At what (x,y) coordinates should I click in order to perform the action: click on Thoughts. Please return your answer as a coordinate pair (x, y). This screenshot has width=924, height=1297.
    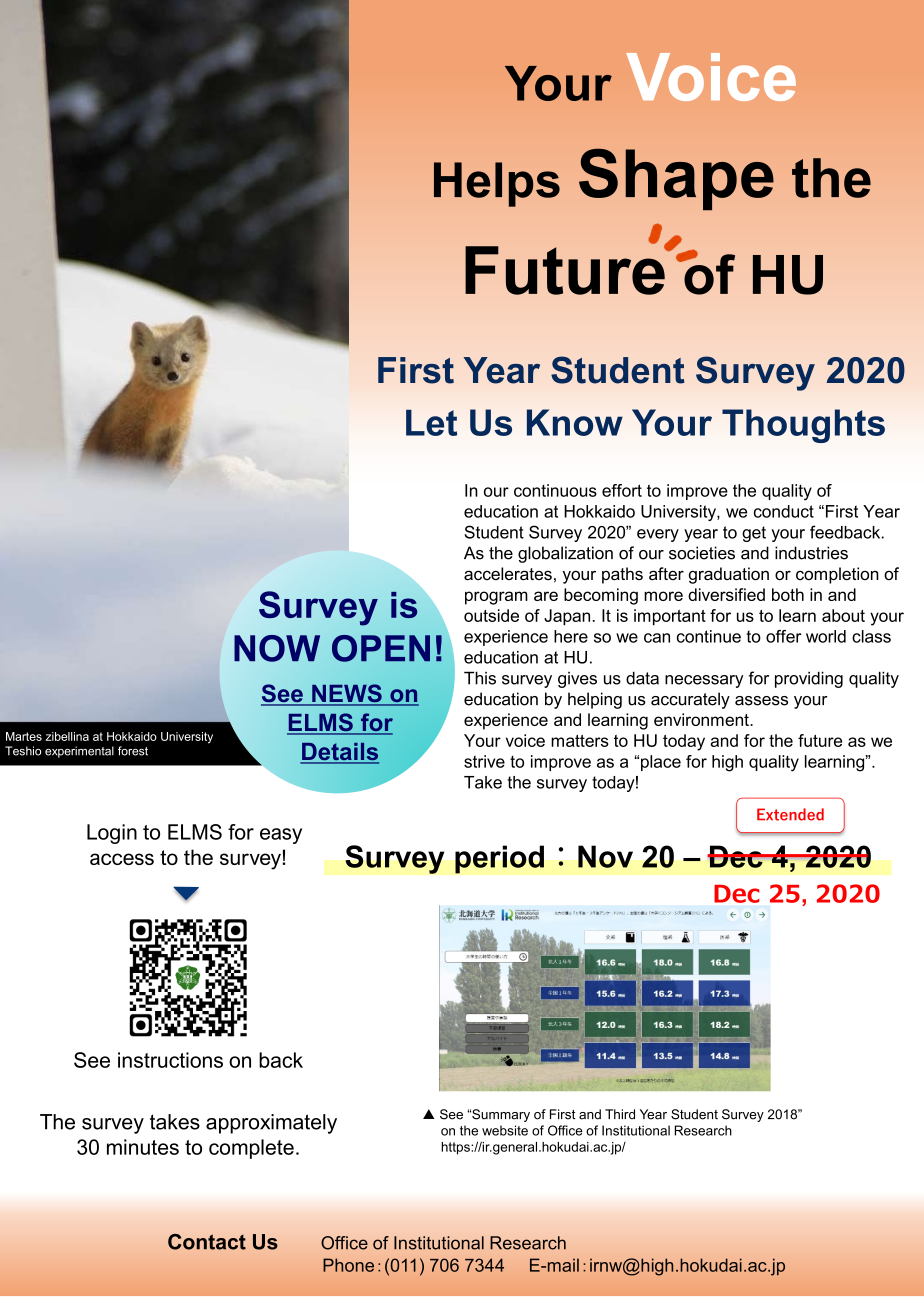
    Looking at the image, I should click on (803, 426).
